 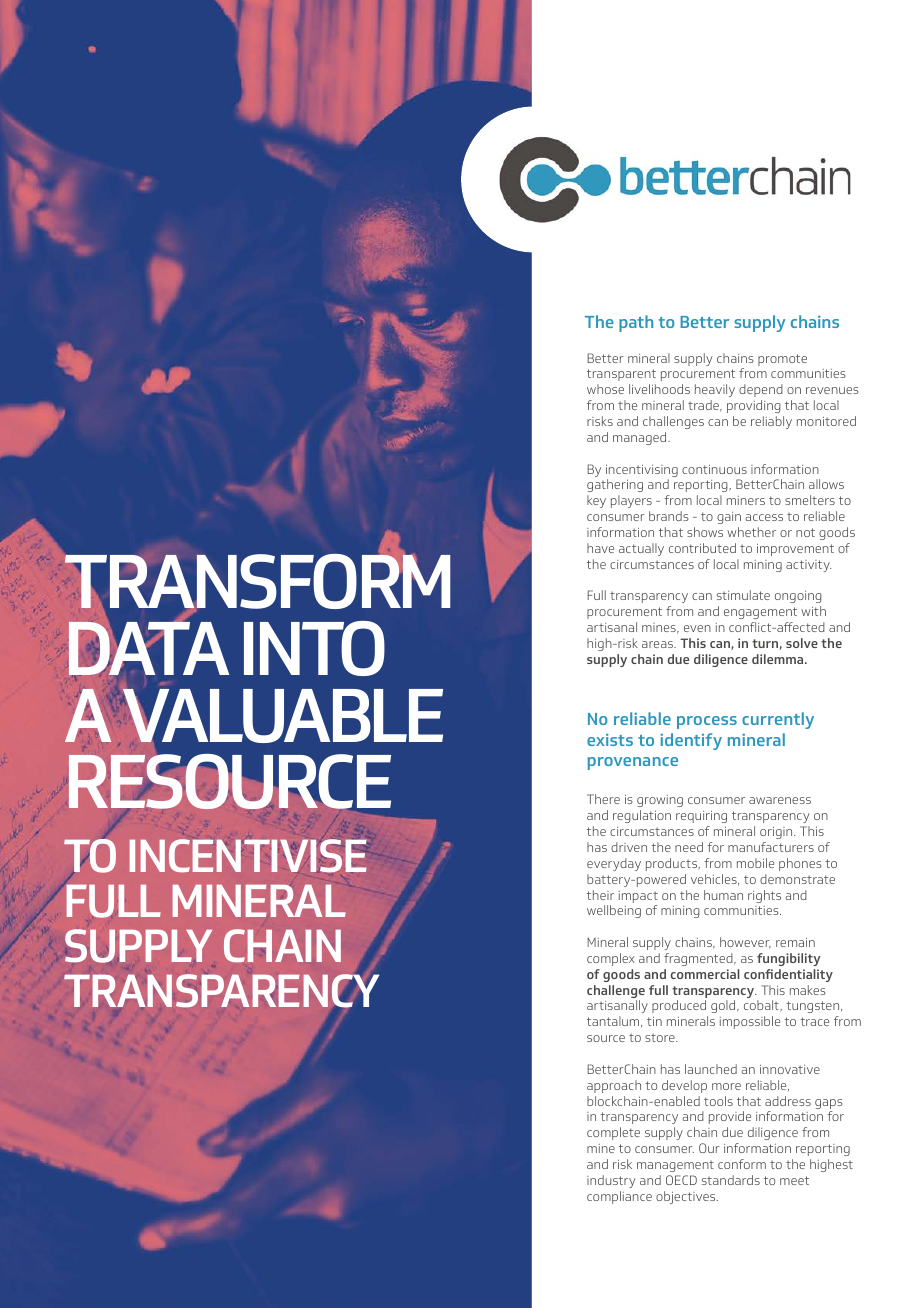 What do you see at coordinates (600, 548) in the document?
I see `have` at bounding box center [600, 548].
